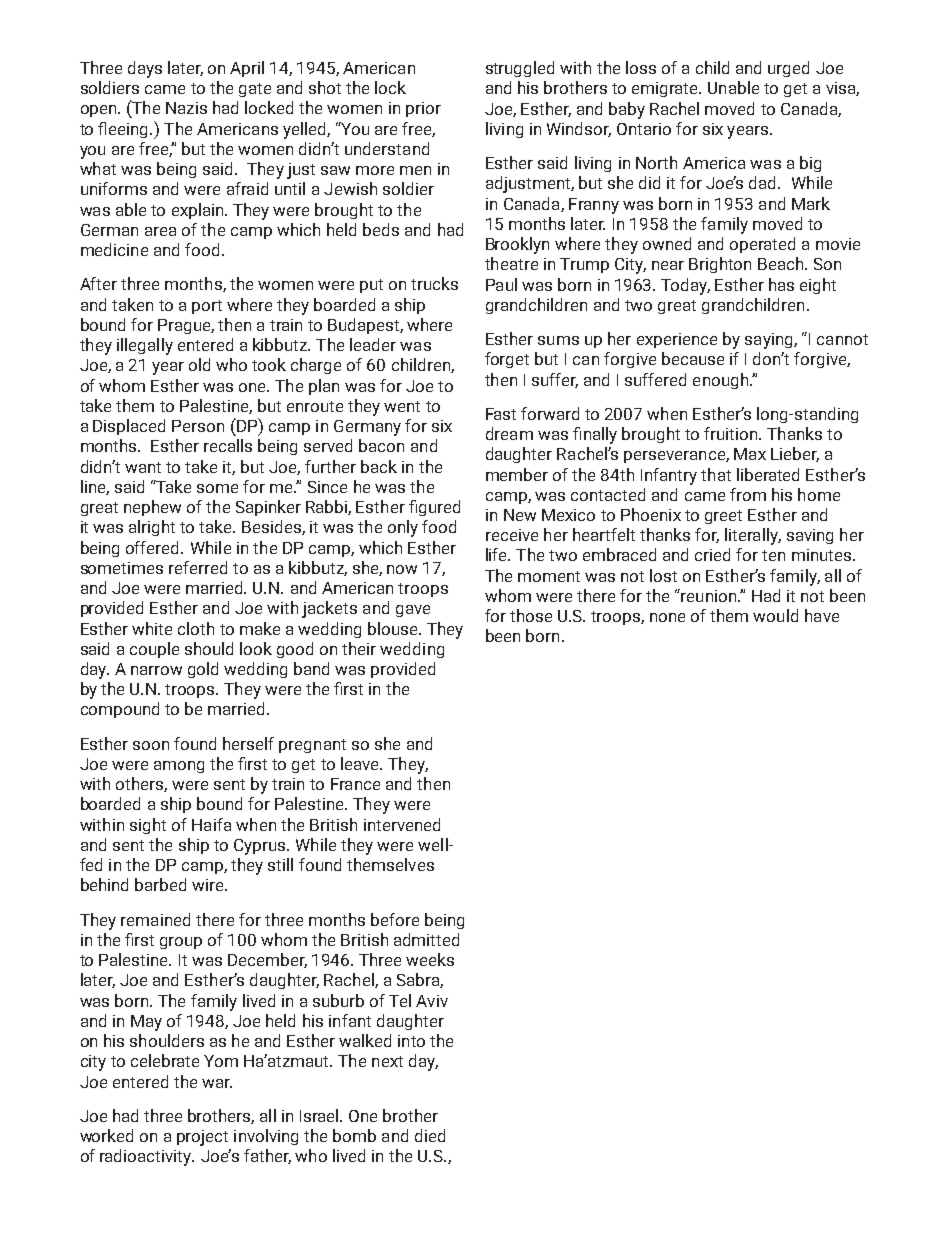 The image size is (952, 1233). I want to click on prior, so click(423, 109).
